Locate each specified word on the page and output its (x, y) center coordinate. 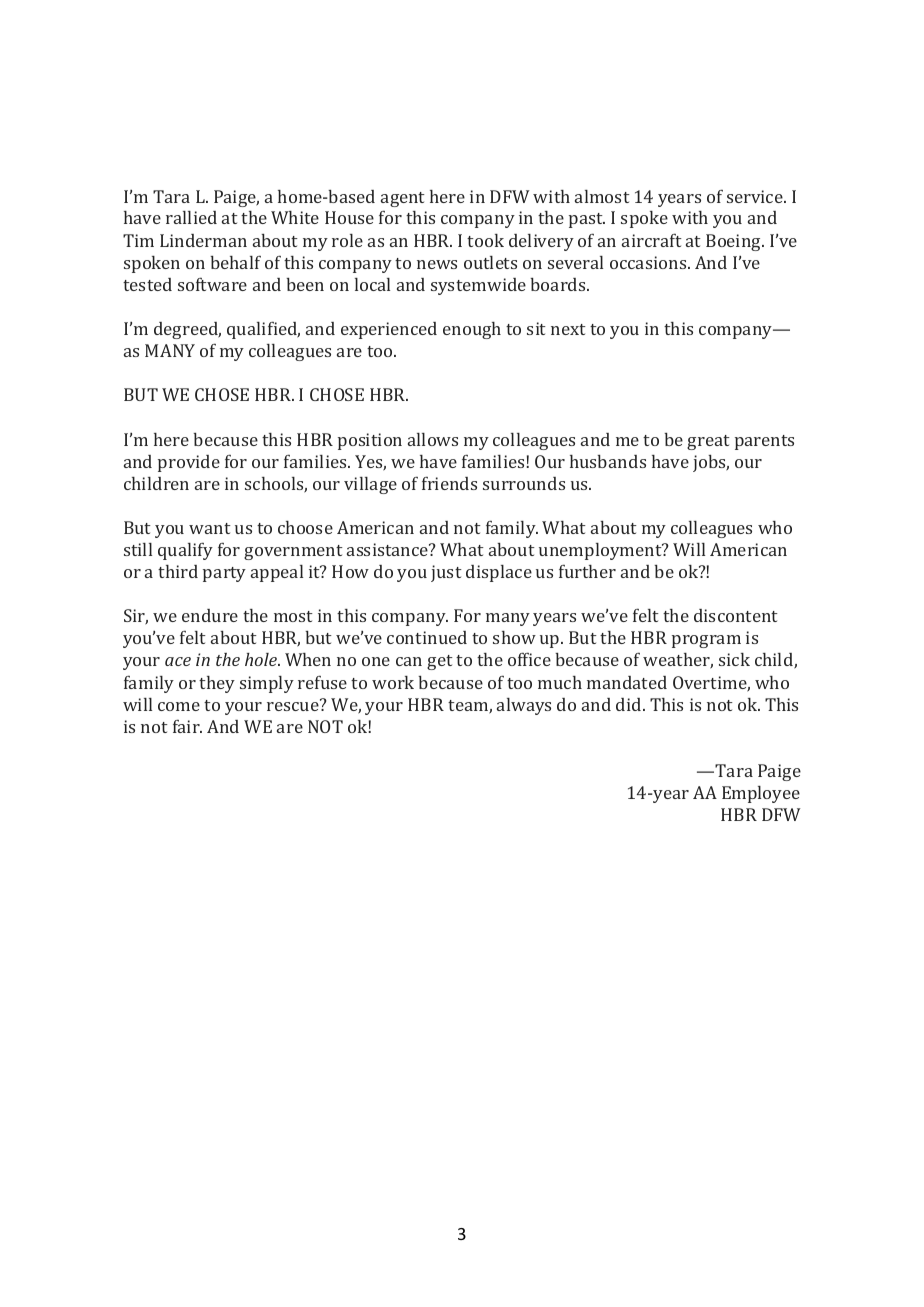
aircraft (652, 240)
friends (449, 483)
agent (403, 199)
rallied (191, 217)
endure (210, 615)
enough (472, 330)
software (212, 284)
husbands (608, 461)
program (706, 641)
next (568, 329)
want (210, 528)
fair (187, 726)
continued (427, 637)
